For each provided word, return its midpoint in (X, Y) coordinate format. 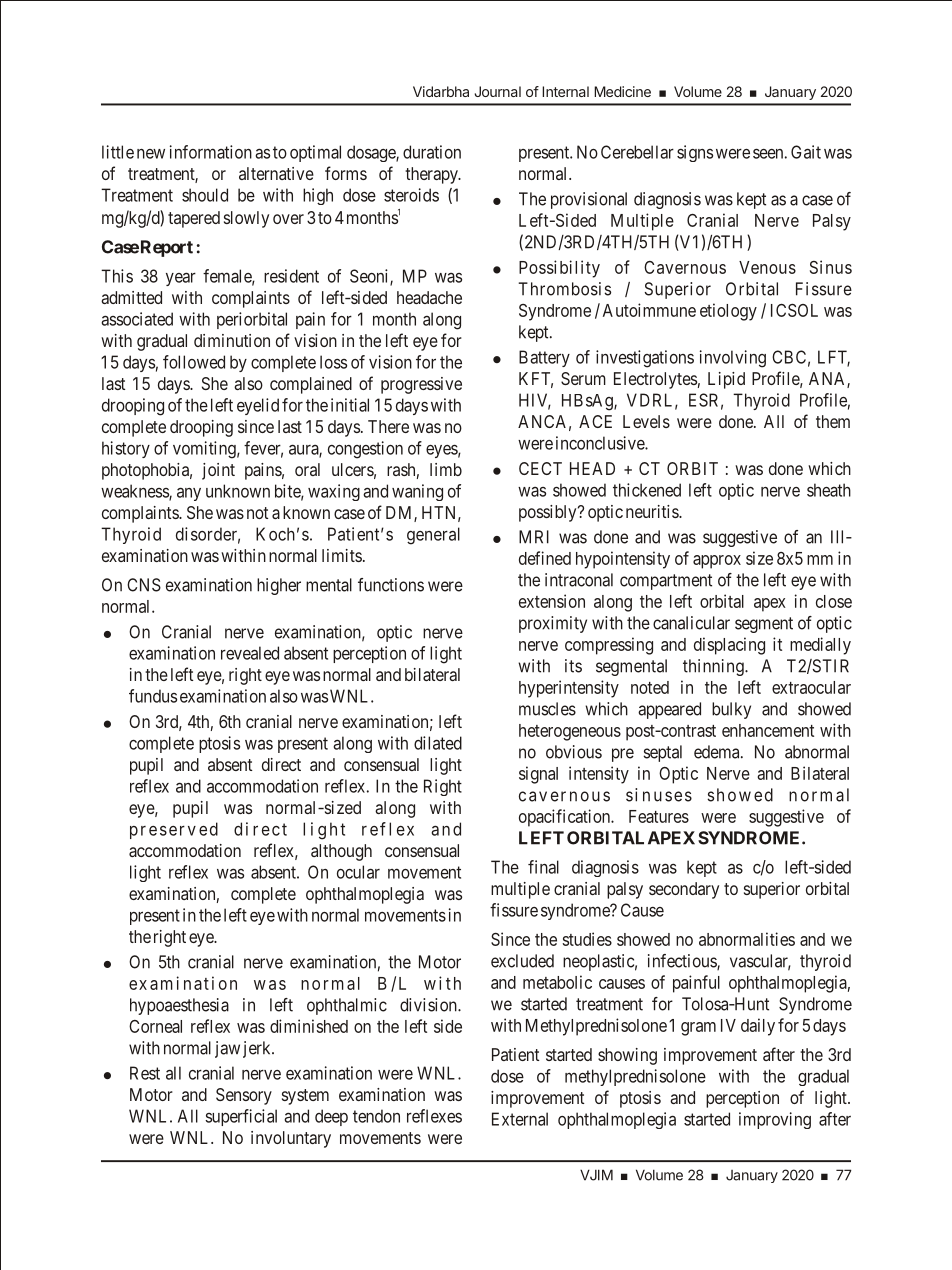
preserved (174, 830)
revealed (250, 653)
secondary (684, 890)
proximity (553, 624)
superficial (241, 1117)
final (543, 867)
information (211, 152)
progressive (421, 385)
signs (695, 153)
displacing (729, 646)
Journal (497, 91)
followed (194, 362)
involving (733, 359)
